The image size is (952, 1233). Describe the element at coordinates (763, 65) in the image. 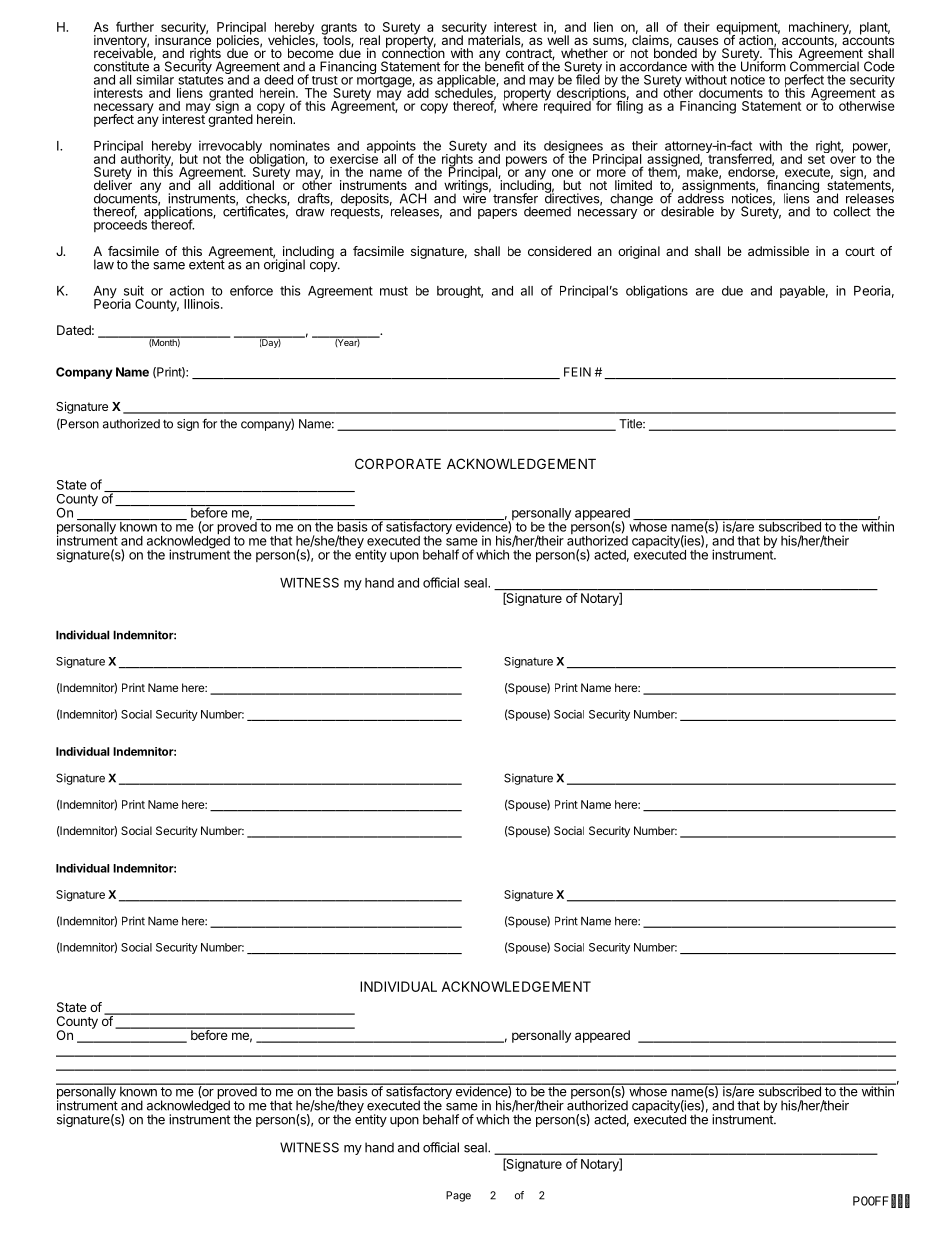

I see `Uniform` at that location.
